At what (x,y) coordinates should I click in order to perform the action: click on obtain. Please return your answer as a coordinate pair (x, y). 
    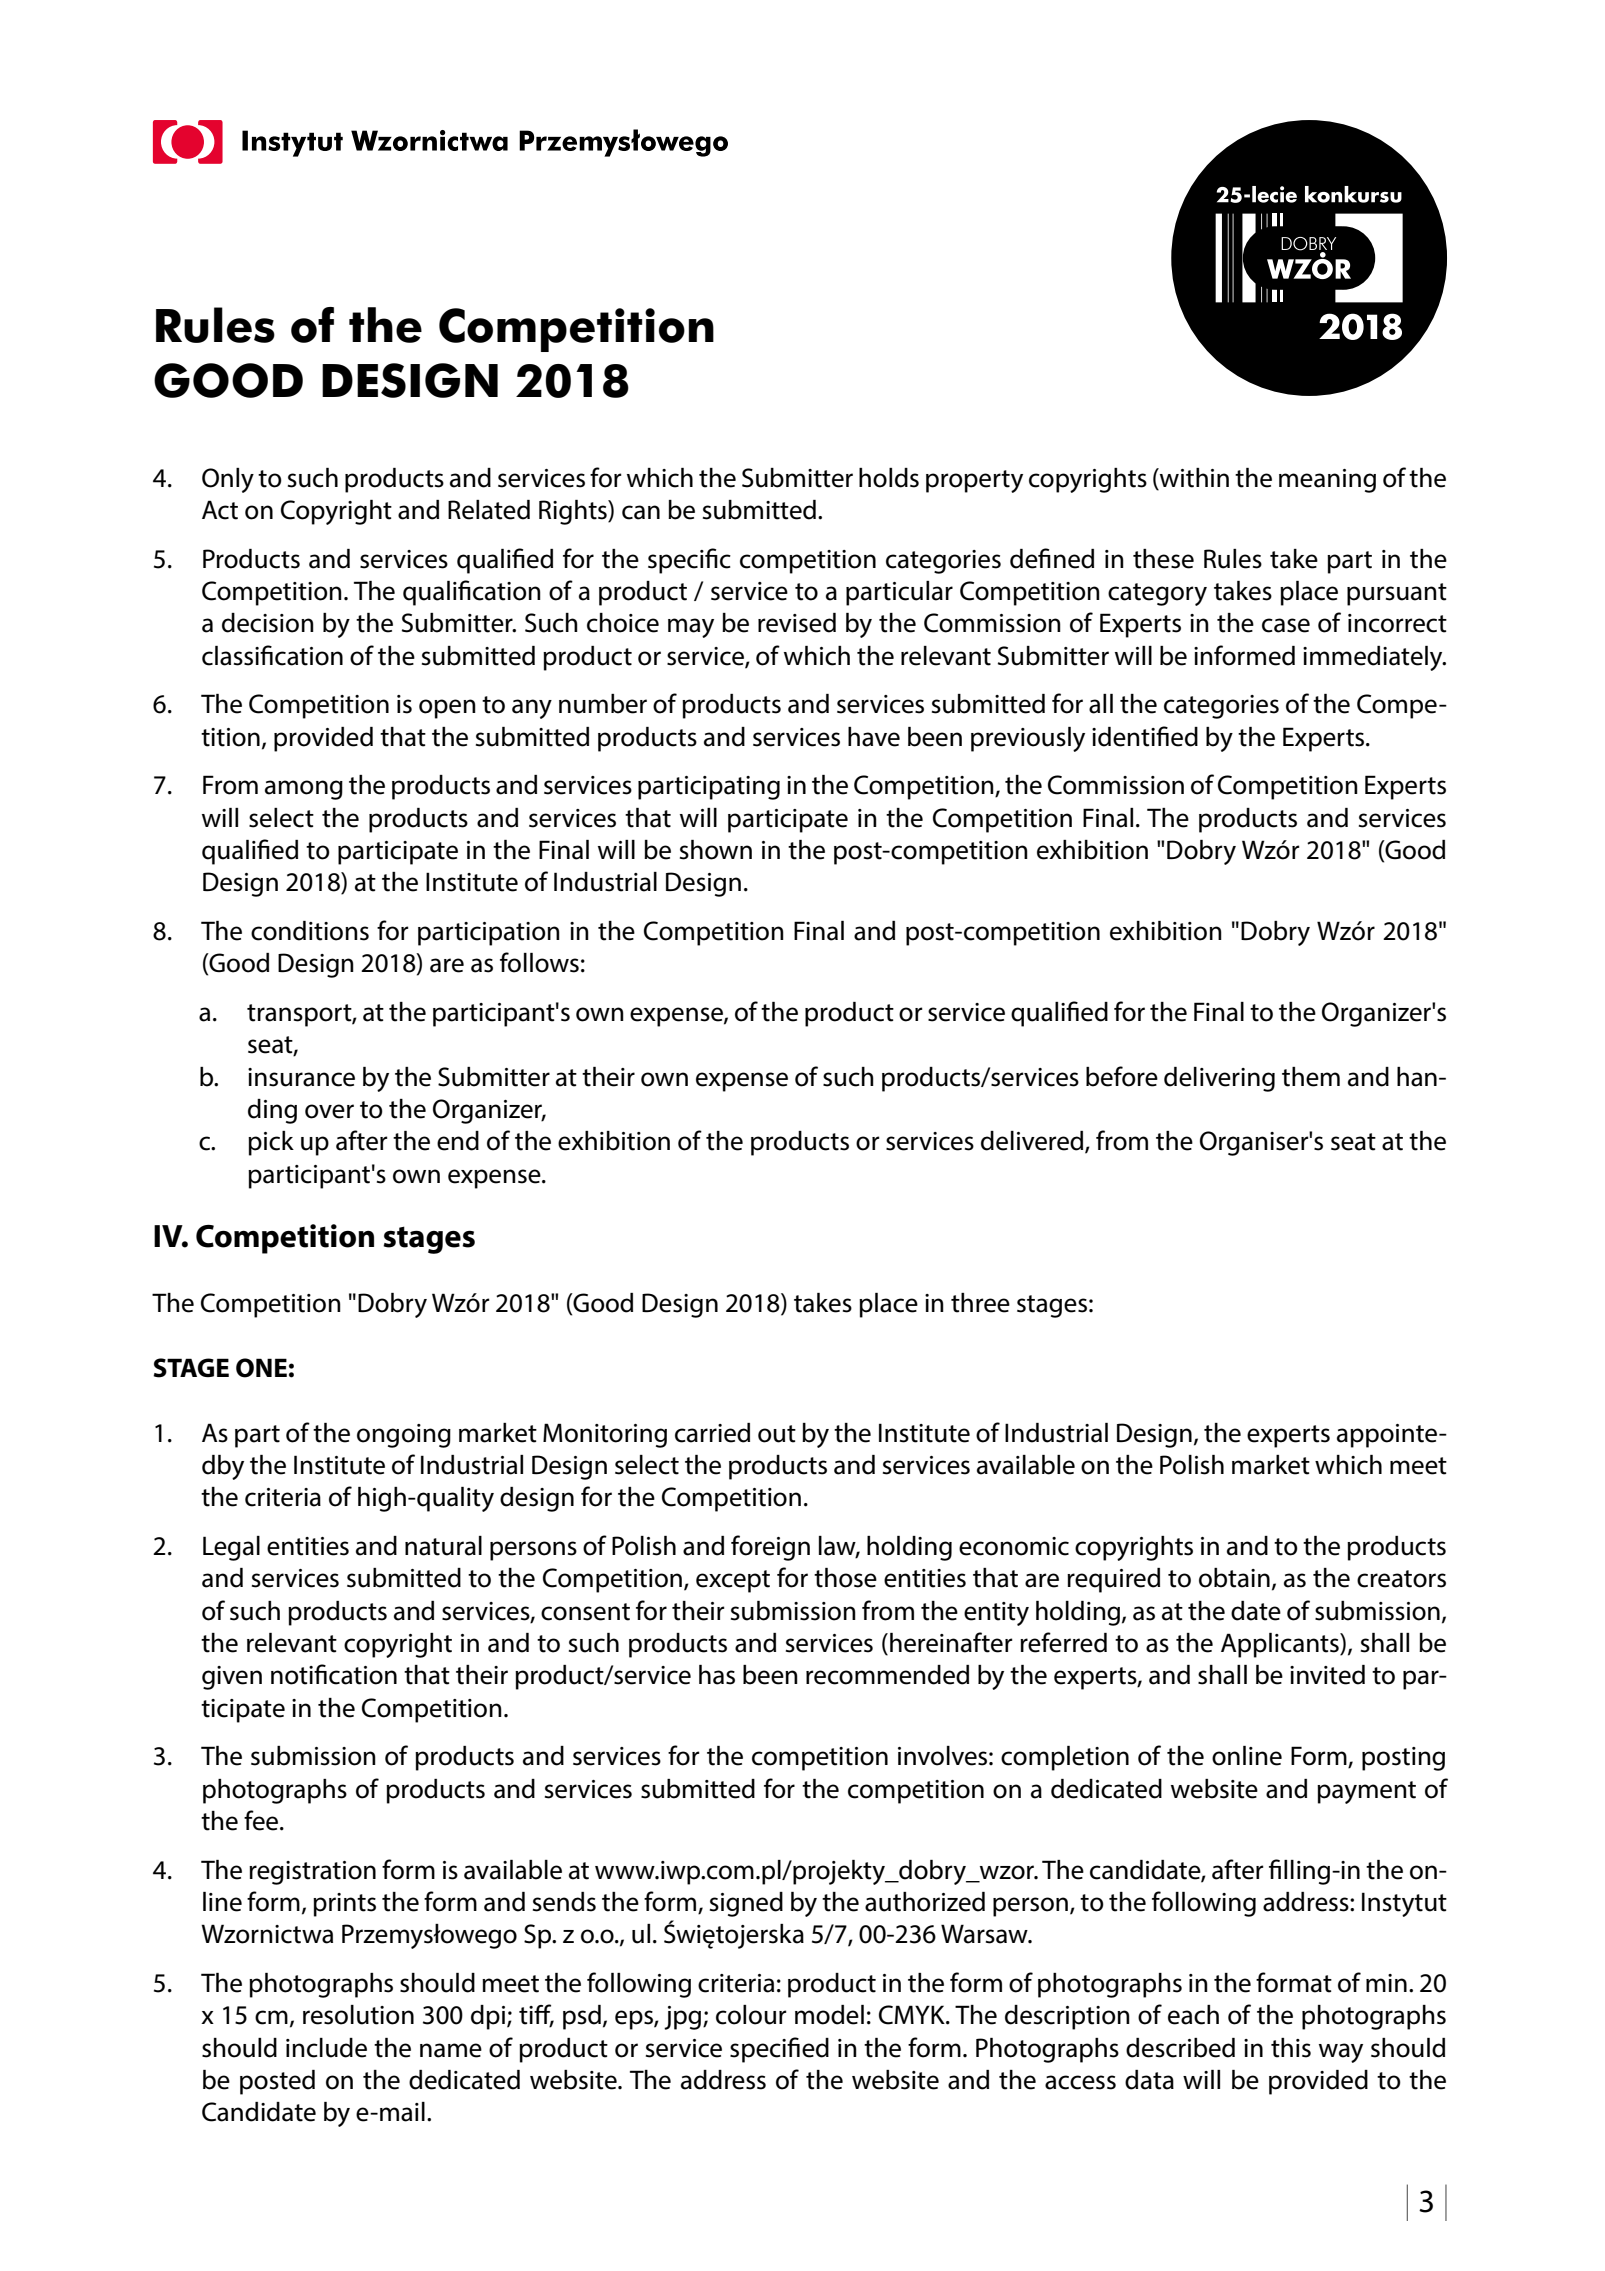
    Looking at the image, I should click on (1234, 1578).
